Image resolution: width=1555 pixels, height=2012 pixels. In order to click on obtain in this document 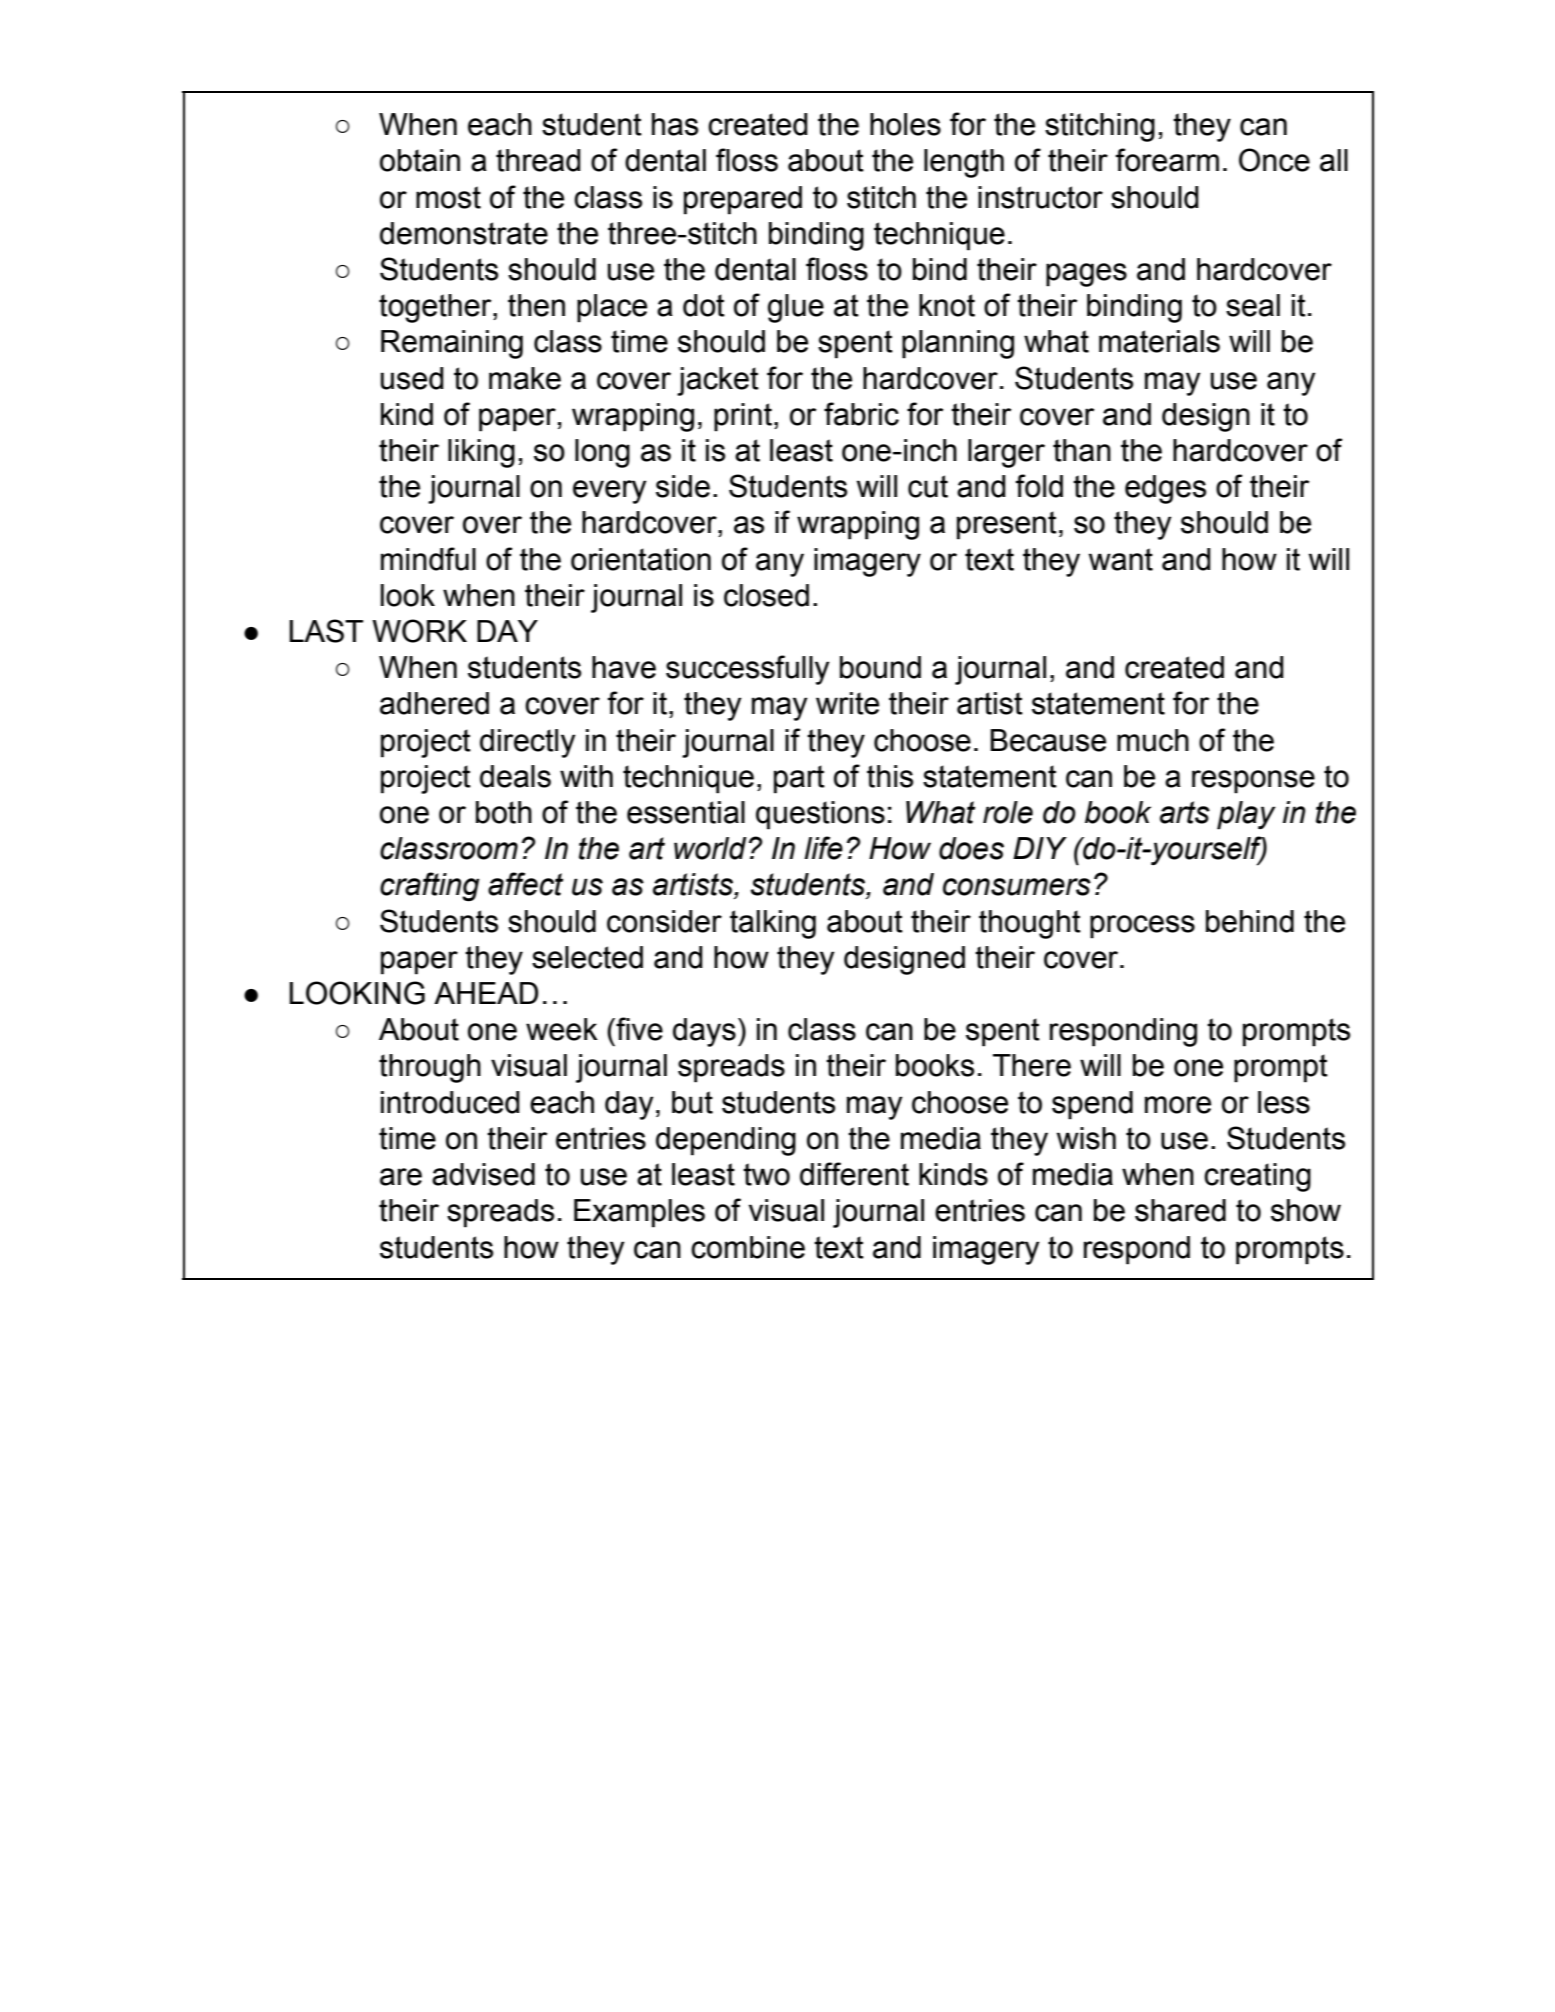, I will do `click(420, 160)`.
